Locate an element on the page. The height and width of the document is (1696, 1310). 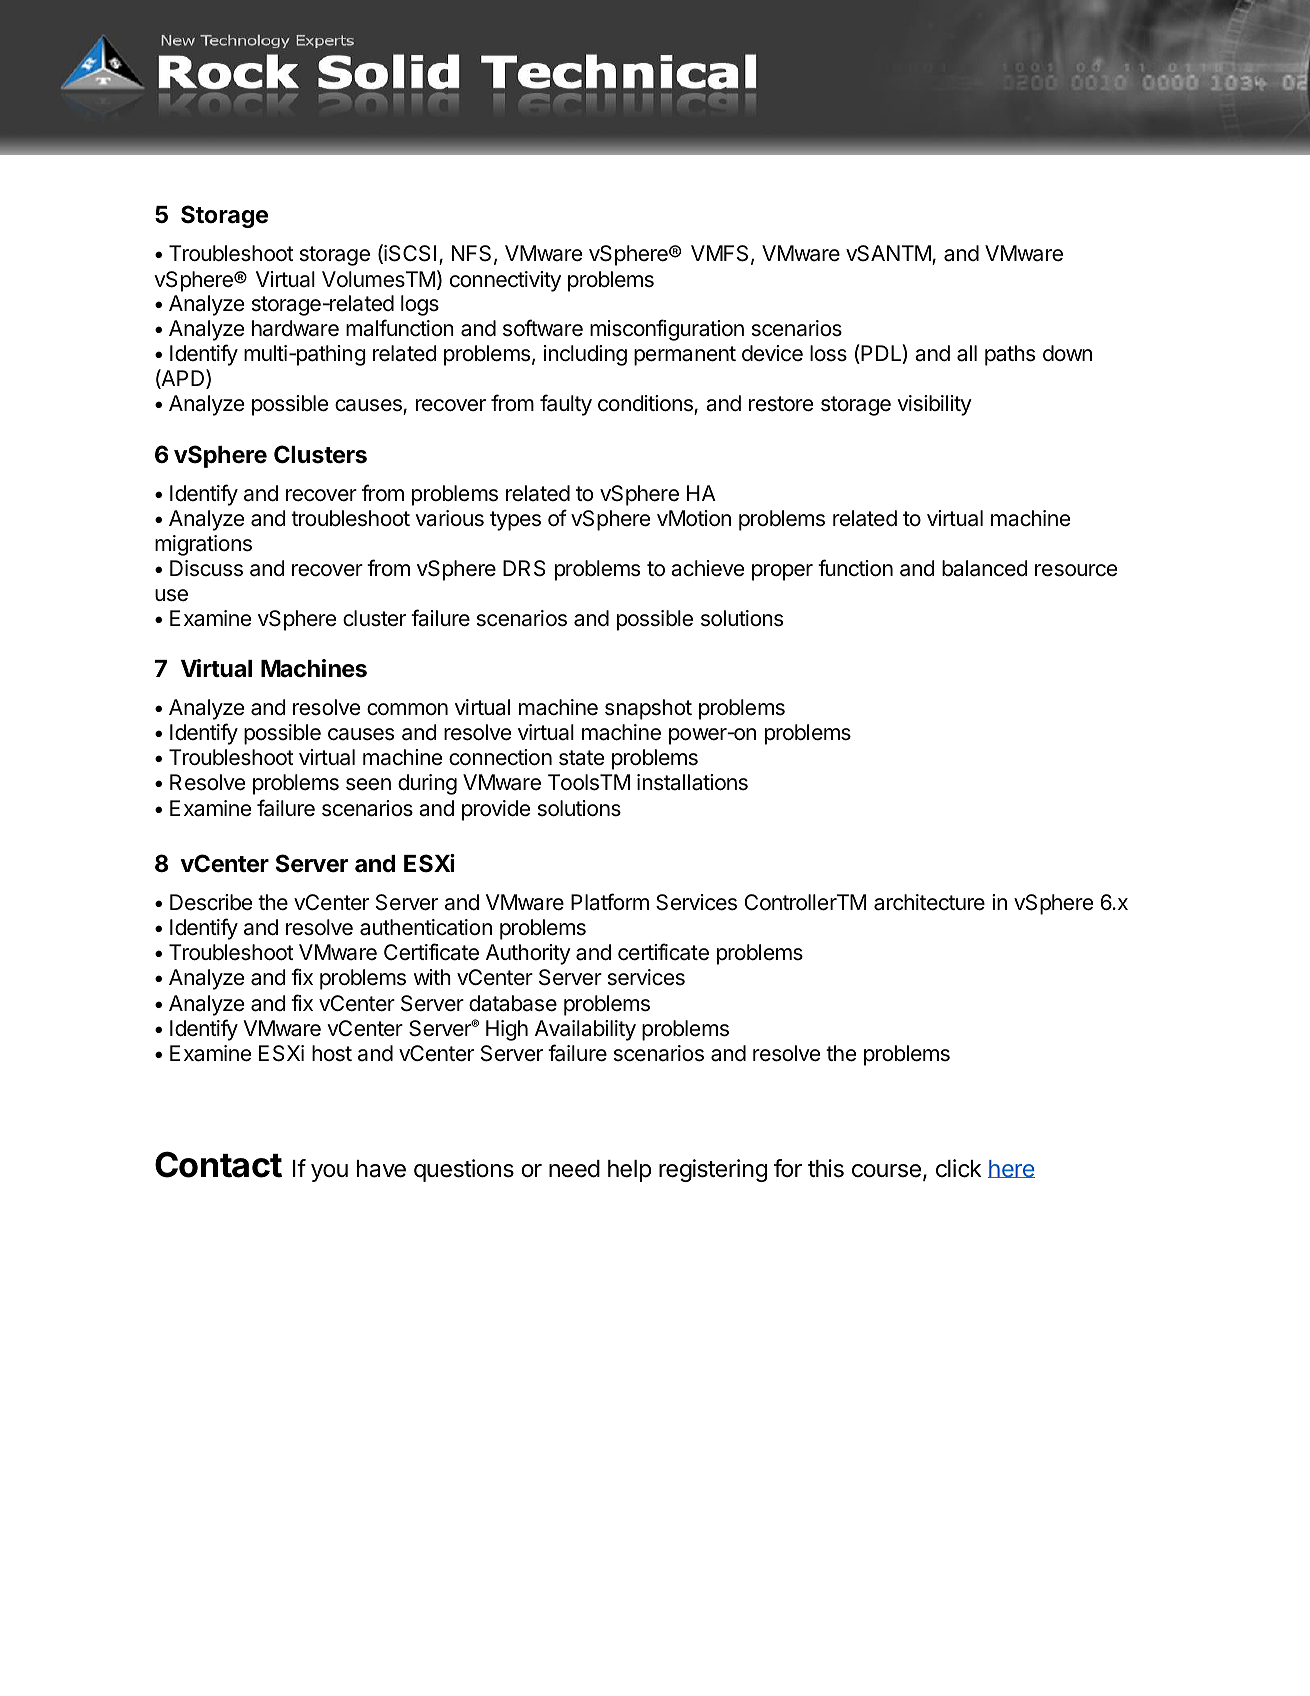
Discuss is located at coordinates (206, 568).
